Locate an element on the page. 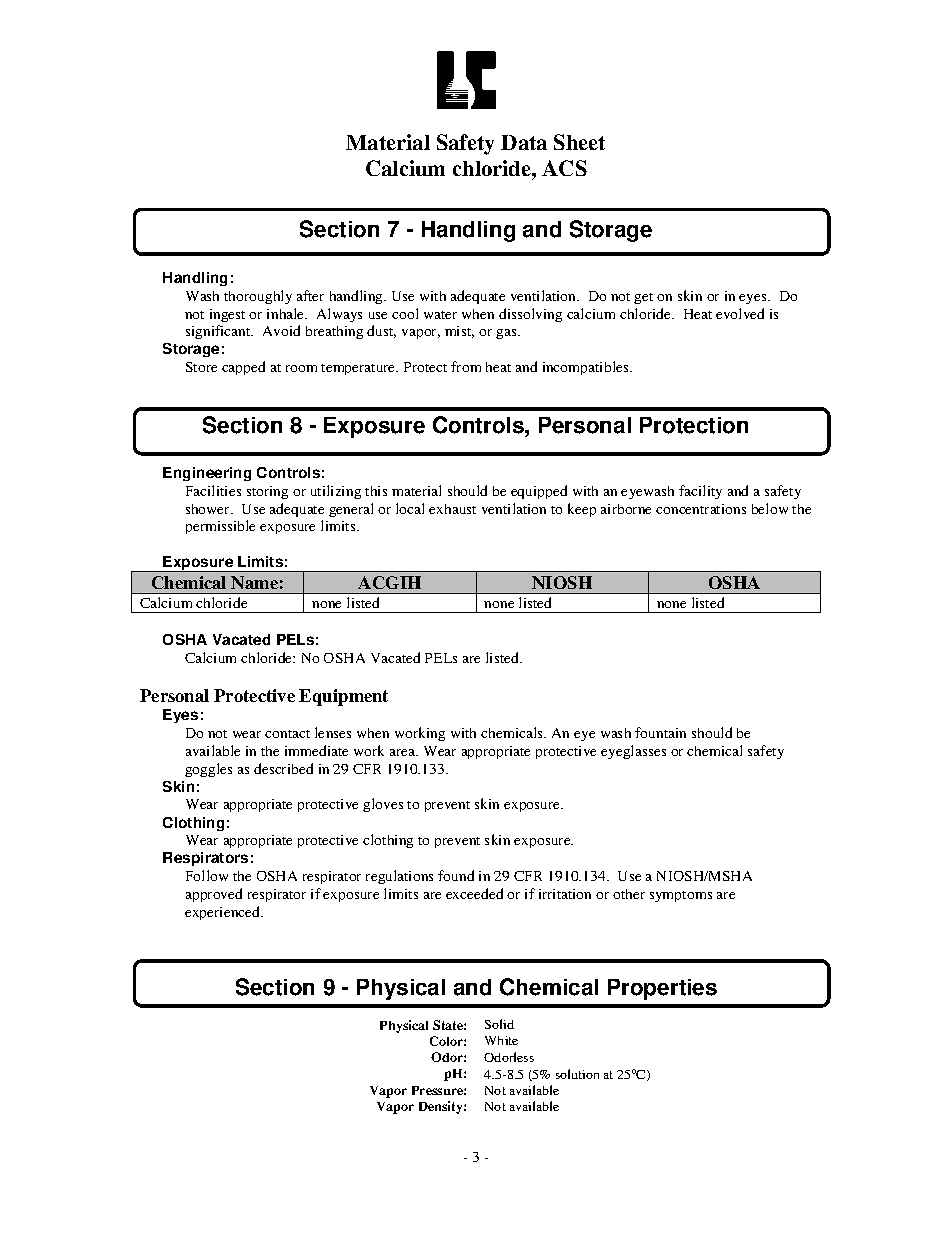 This image has width=952, height=1233. eyeglasses is located at coordinates (633, 752).
